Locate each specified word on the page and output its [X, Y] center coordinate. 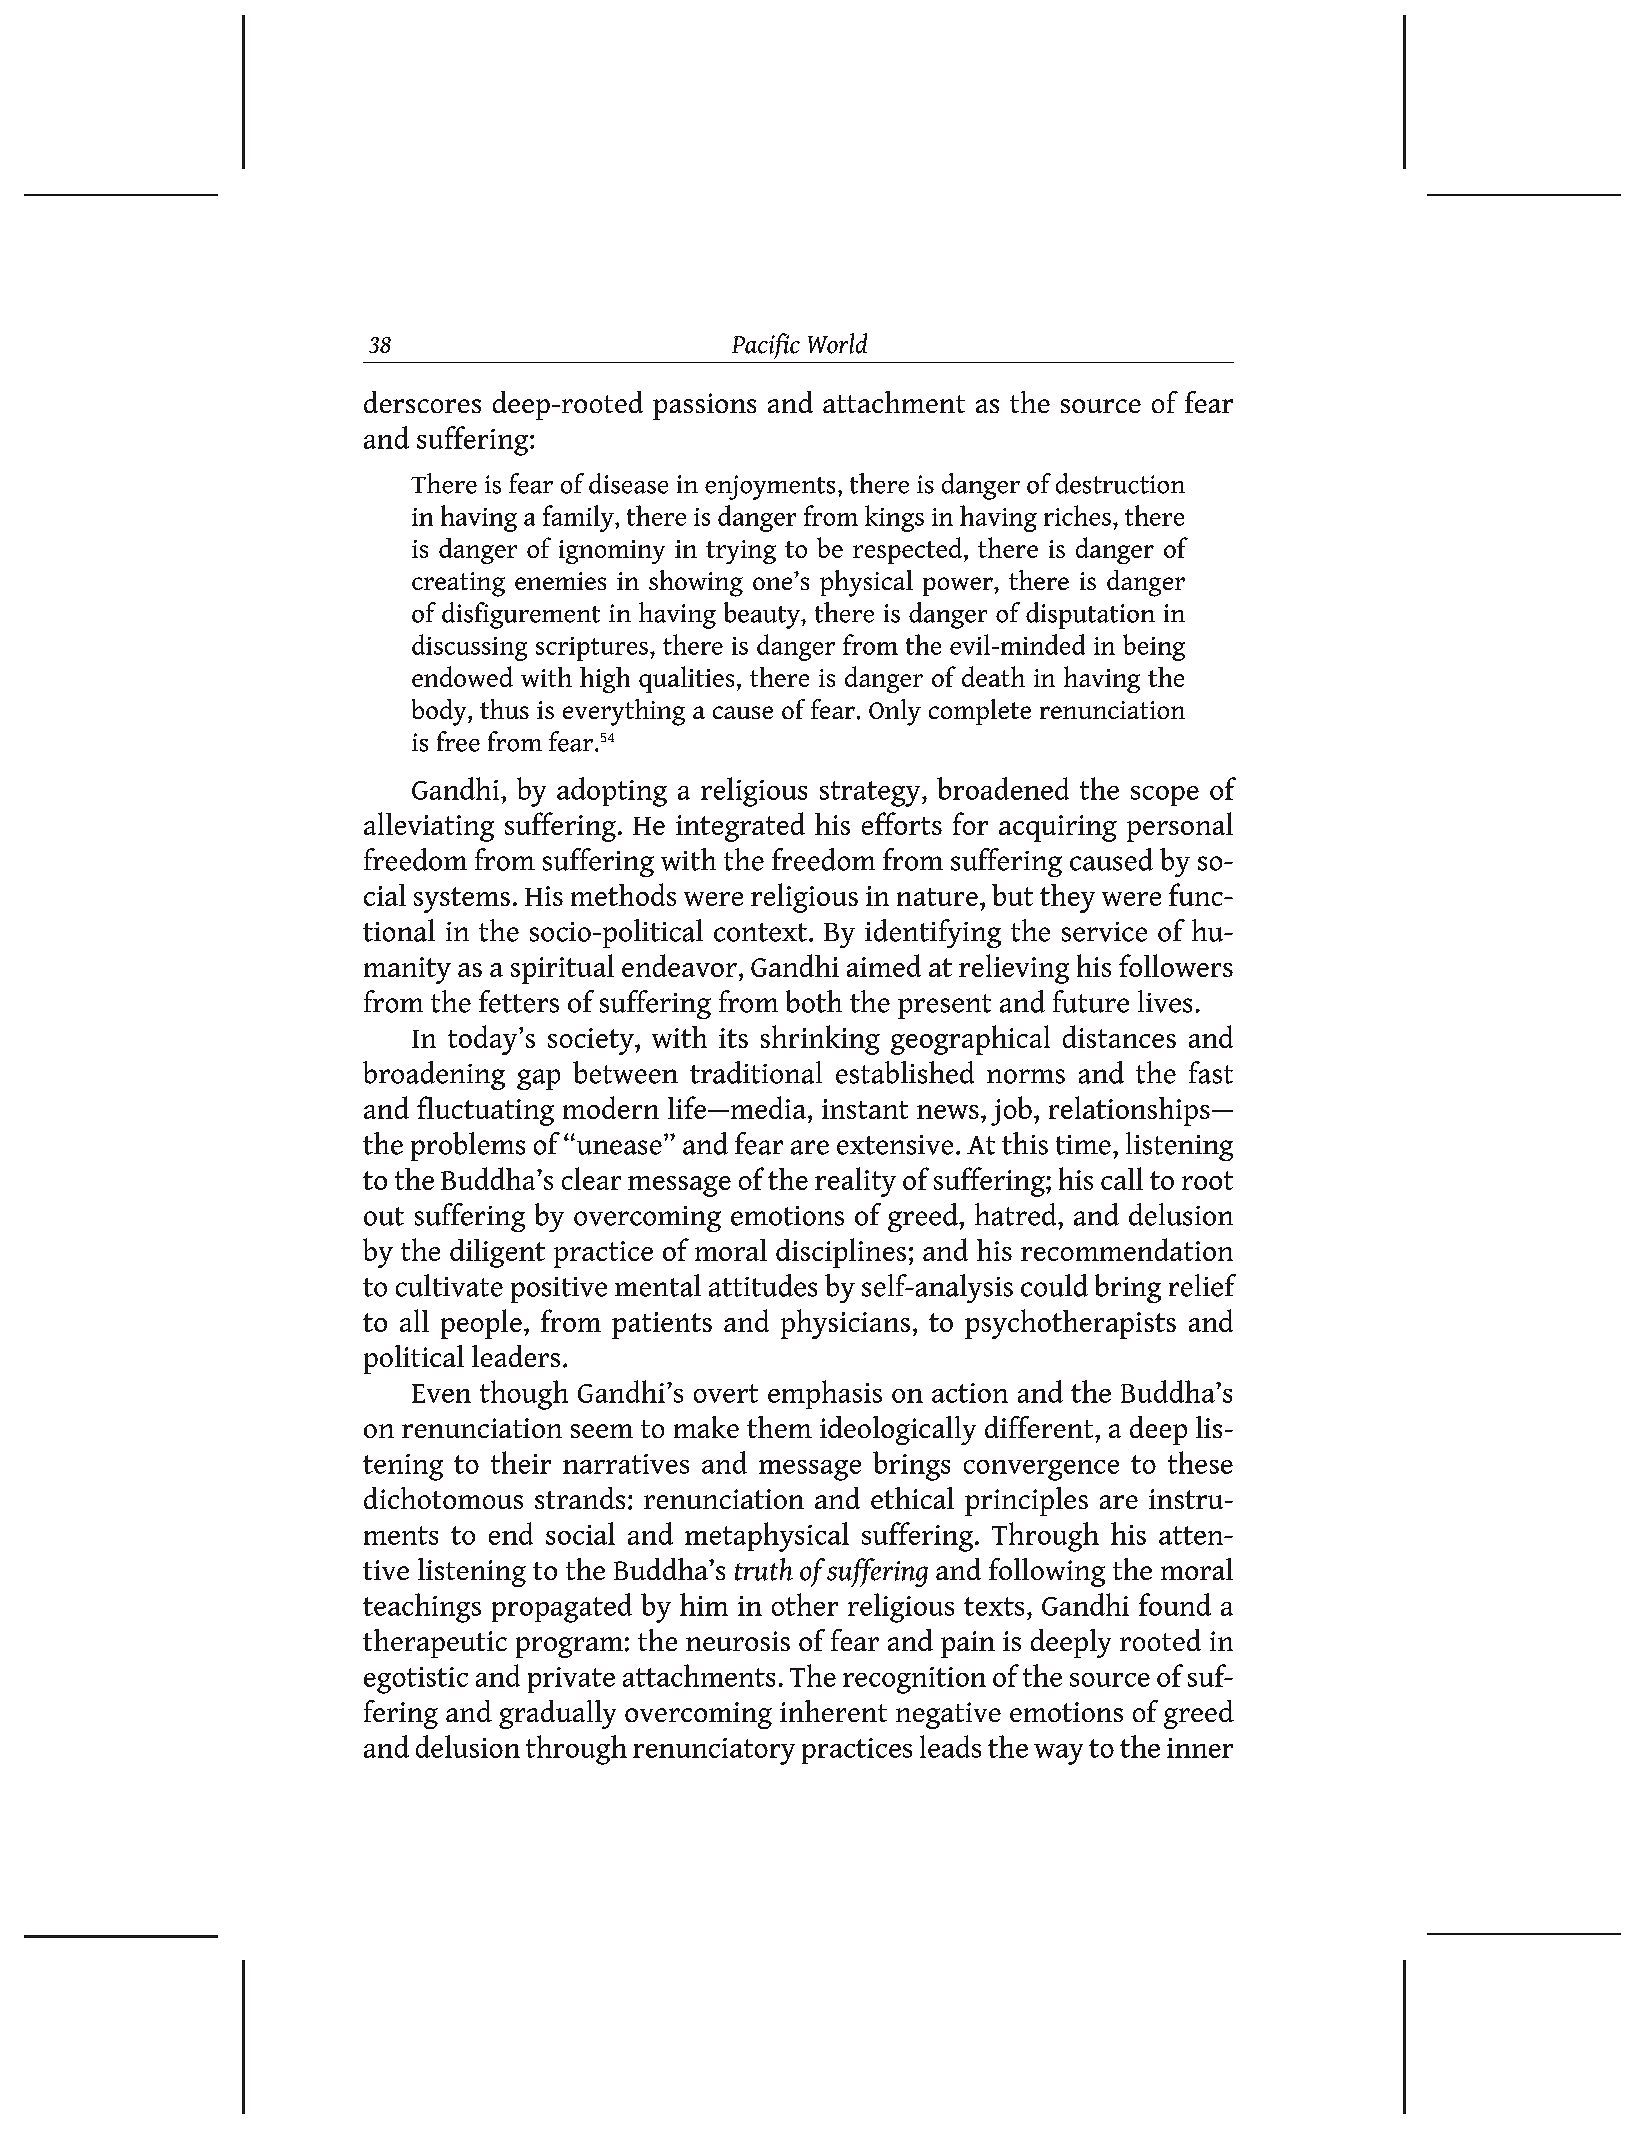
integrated [740, 827]
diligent [497, 1253]
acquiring [1058, 828]
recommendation [1127, 1249]
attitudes [763, 1285]
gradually [557, 1714]
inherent [833, 1711]
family [579, 518]
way [1058, 1754]
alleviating [429, 827]
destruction [1120, 483]
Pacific [766, 346]
